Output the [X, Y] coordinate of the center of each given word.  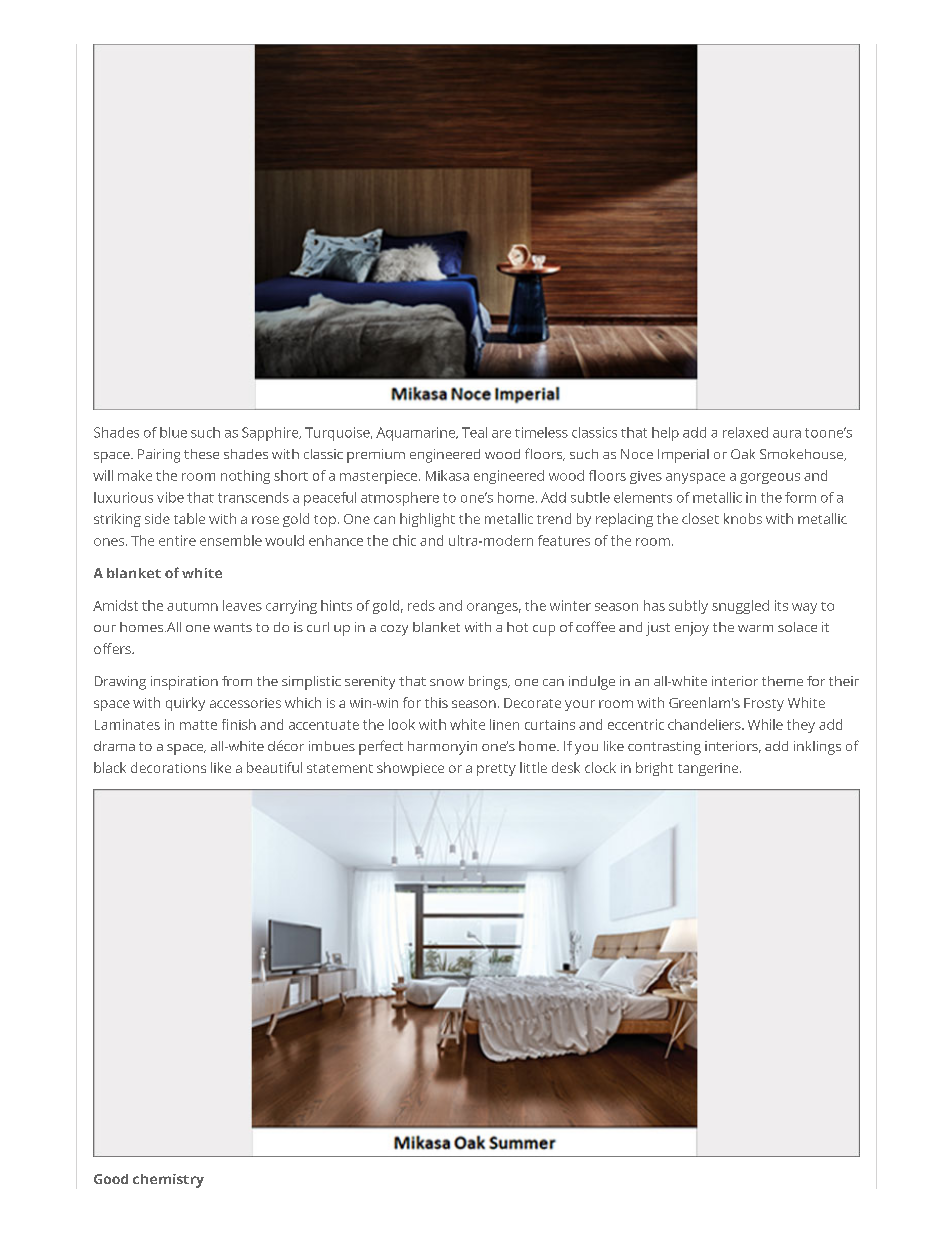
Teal [474, 432]
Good [111, 1179]
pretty [496, 770]
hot [517, 627]
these [201, 454]
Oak [743, 454]
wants [233, 627]
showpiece [410, 769]
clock [600, 767]
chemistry [168, 1181]
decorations [168, 767]
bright [654, 769]
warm [755, 628]
